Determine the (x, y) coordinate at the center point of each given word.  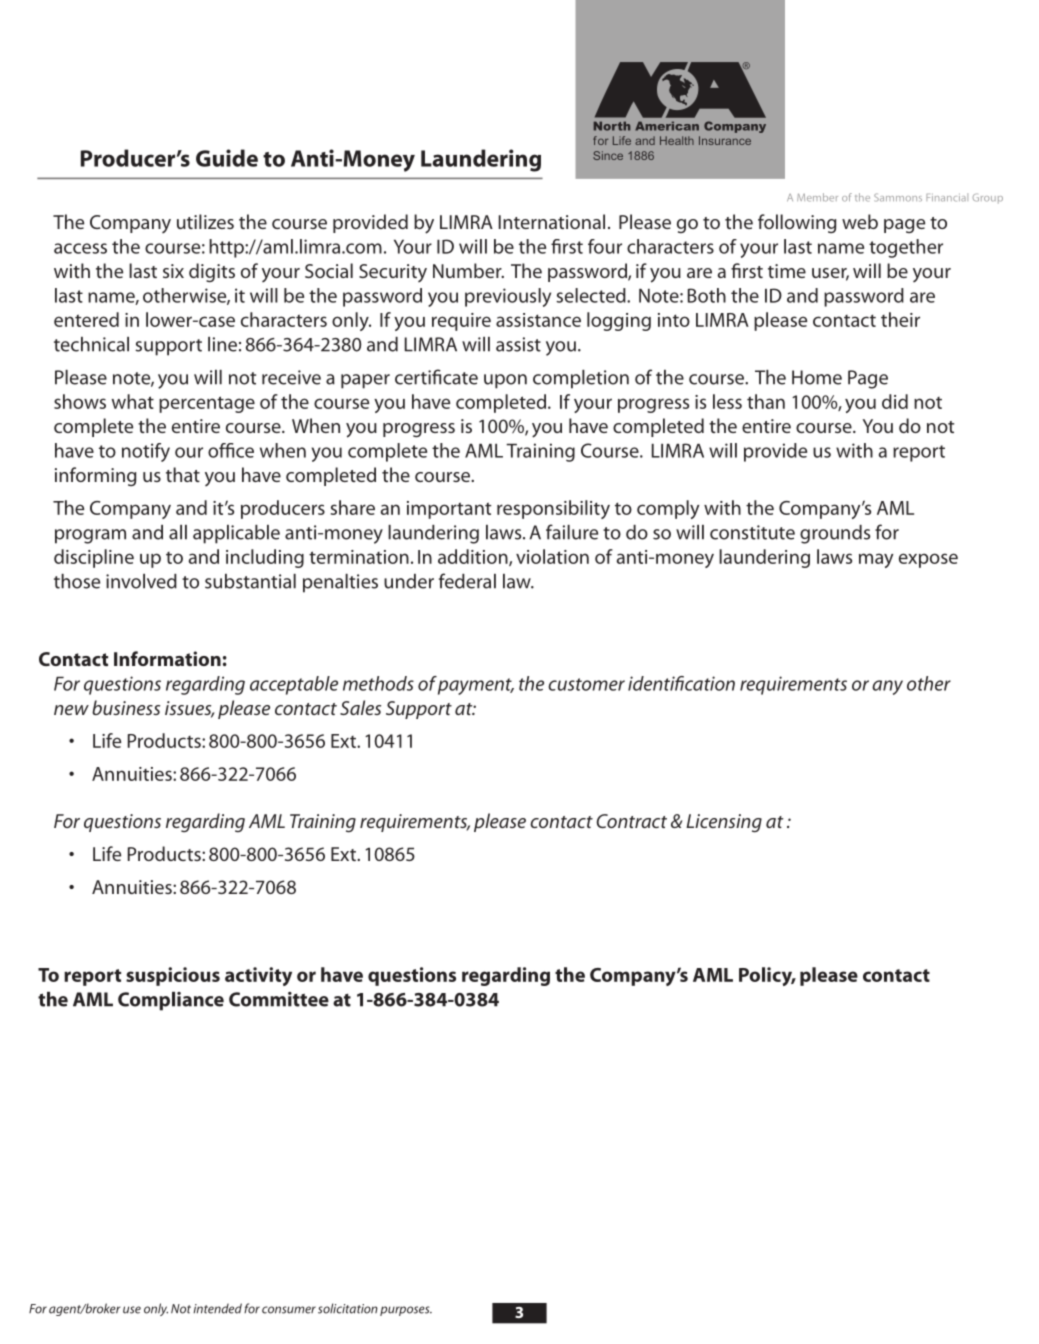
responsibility (553, 509)
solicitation (348, 1308)
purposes (406, 1311)
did (895, 401)
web (860, 221)
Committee (279, 999)
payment (476, 686)
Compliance (171, 1001)
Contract (631, 821)
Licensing (724, 823)
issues (189, 709)
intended (217, 1308)
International (552, 221)
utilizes (205, 221)
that (183, 474)
